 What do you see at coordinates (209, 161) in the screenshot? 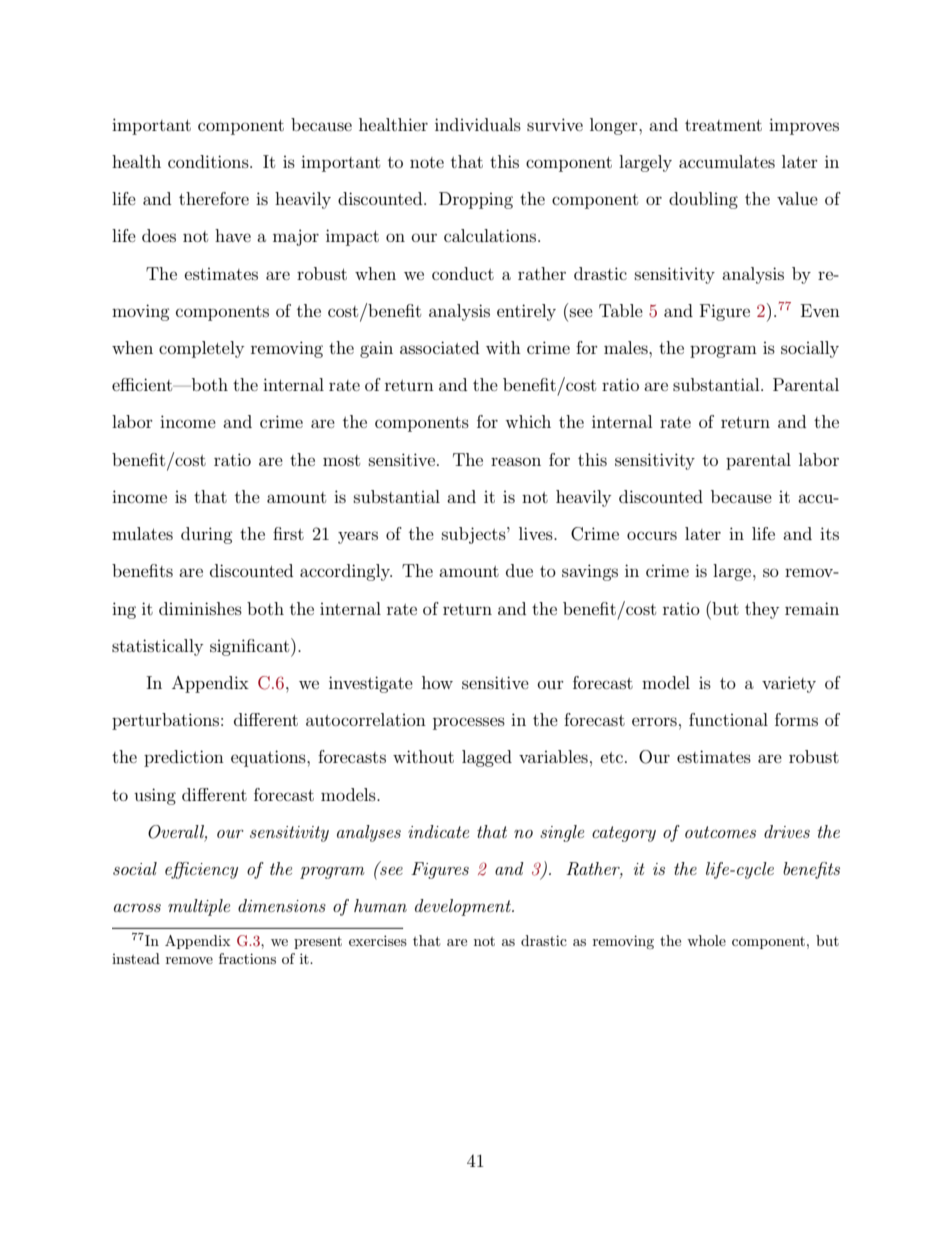
I see `conditions` at bounding box center [209, 161].
